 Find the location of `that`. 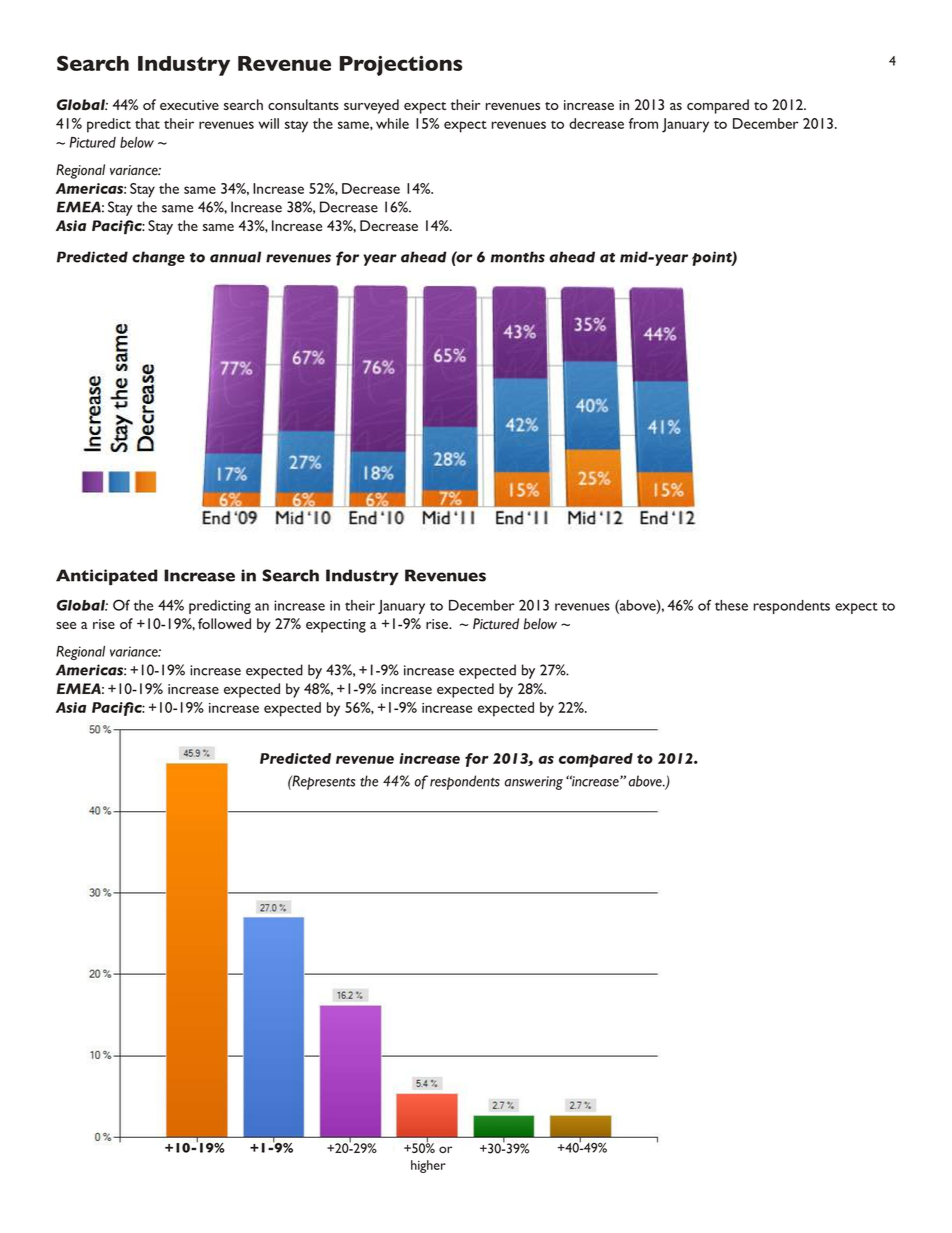

that is located at coordinates (147, 123).
